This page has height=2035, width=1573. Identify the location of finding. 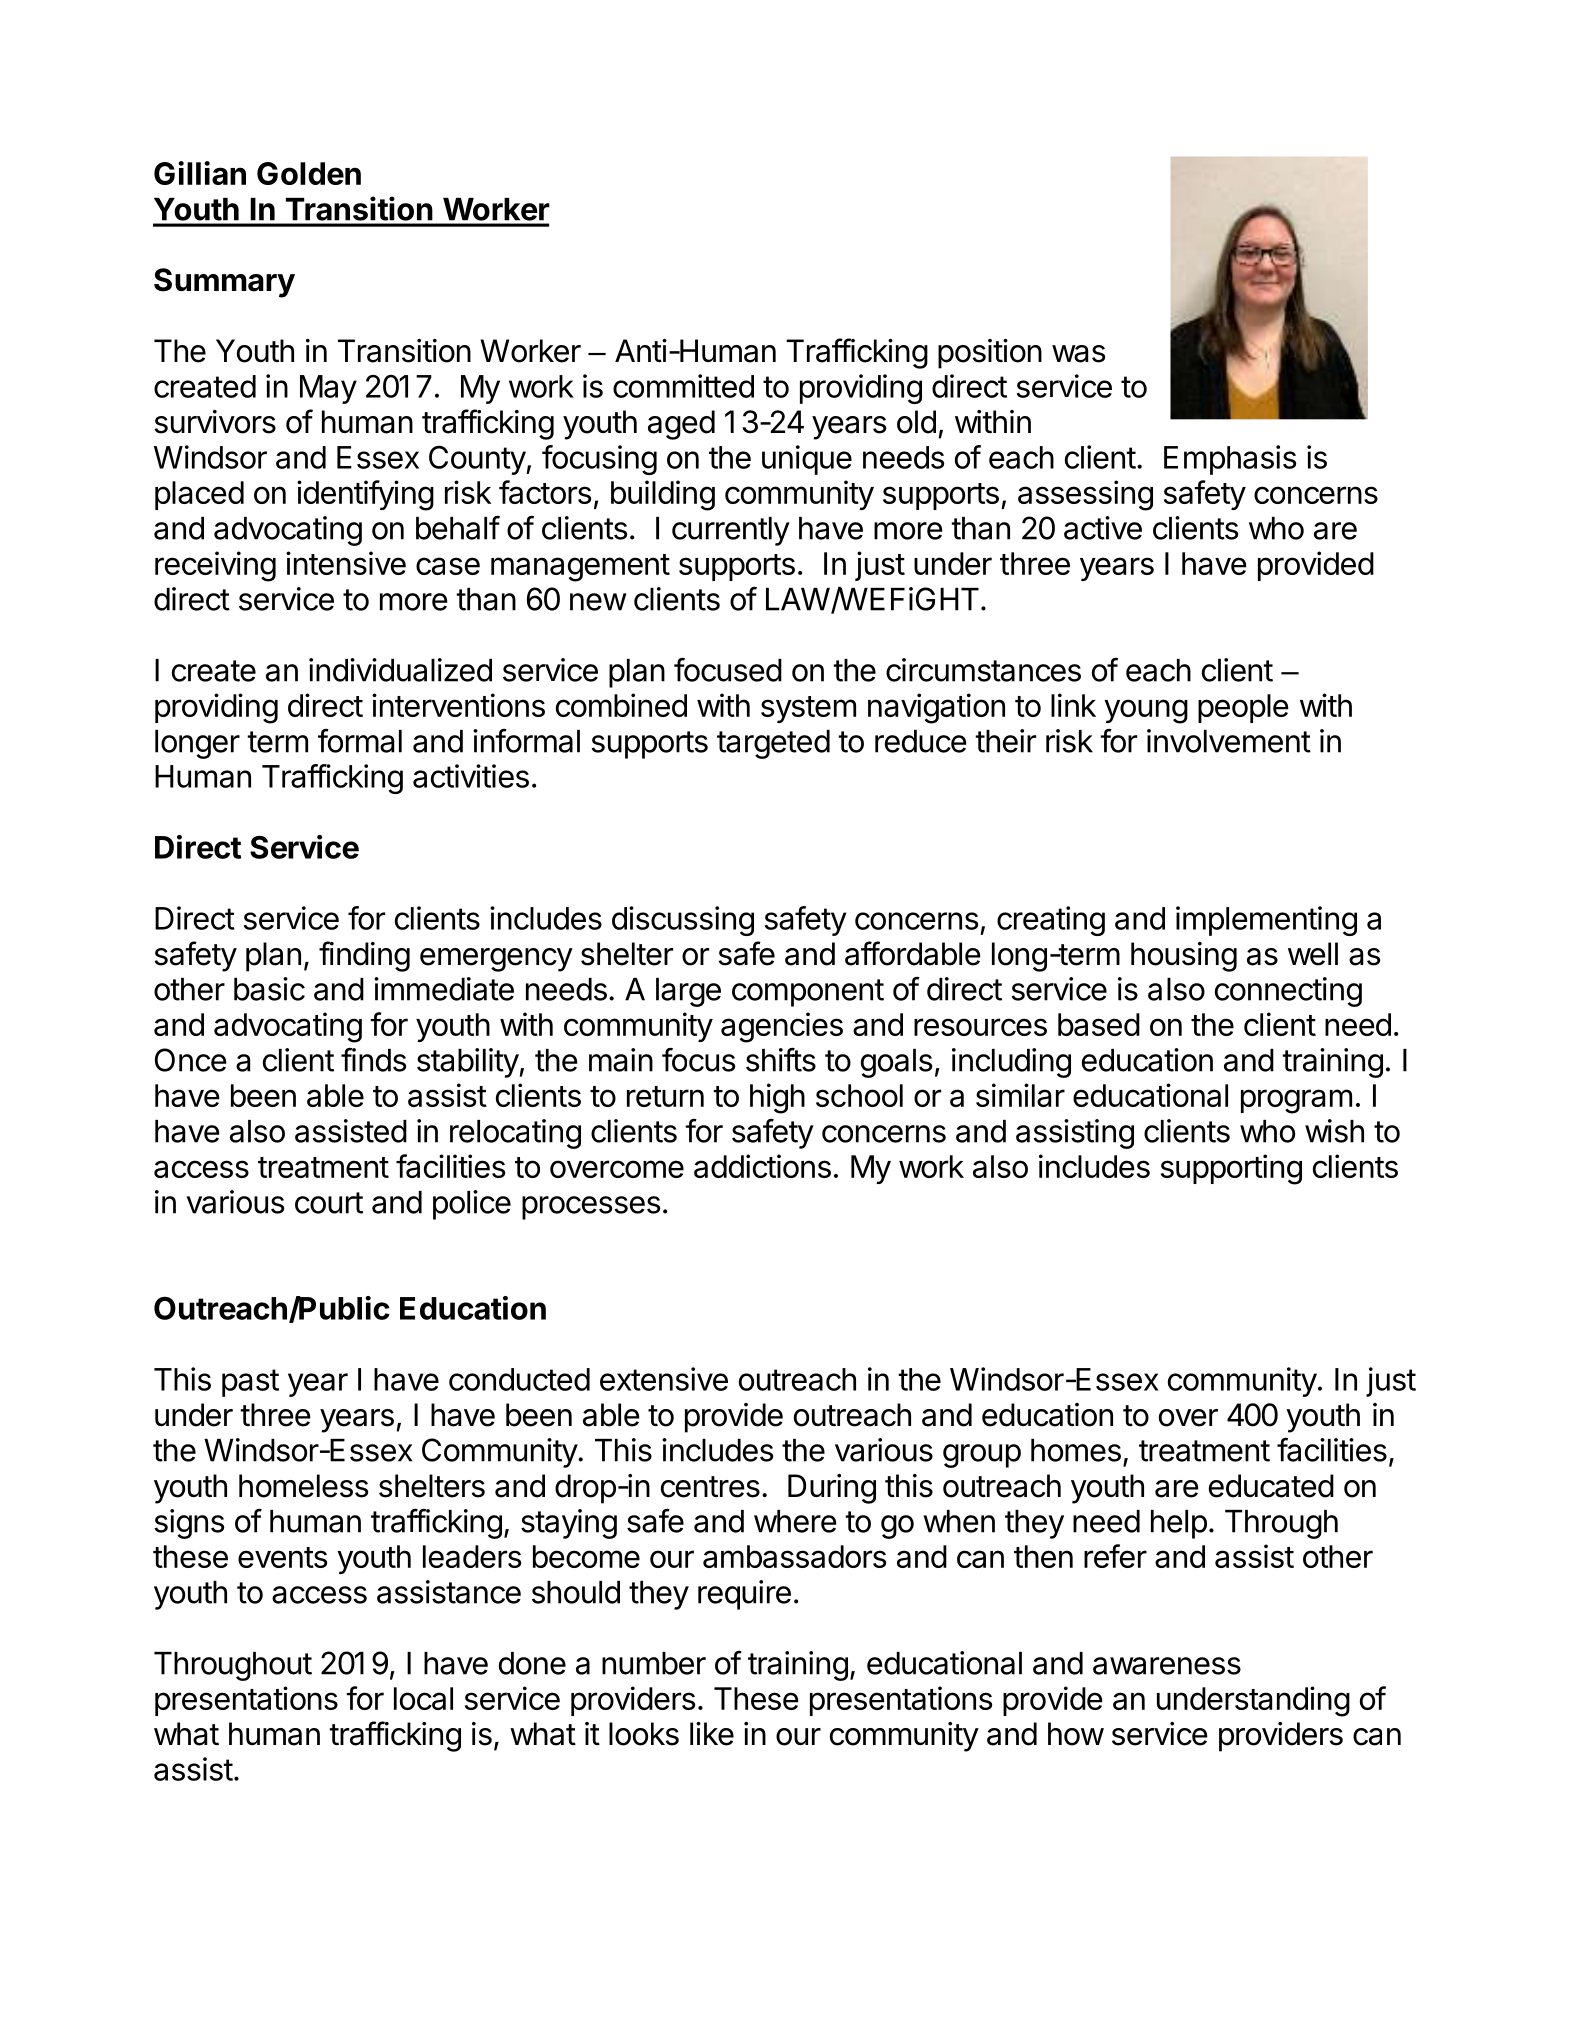
(364, 956).
